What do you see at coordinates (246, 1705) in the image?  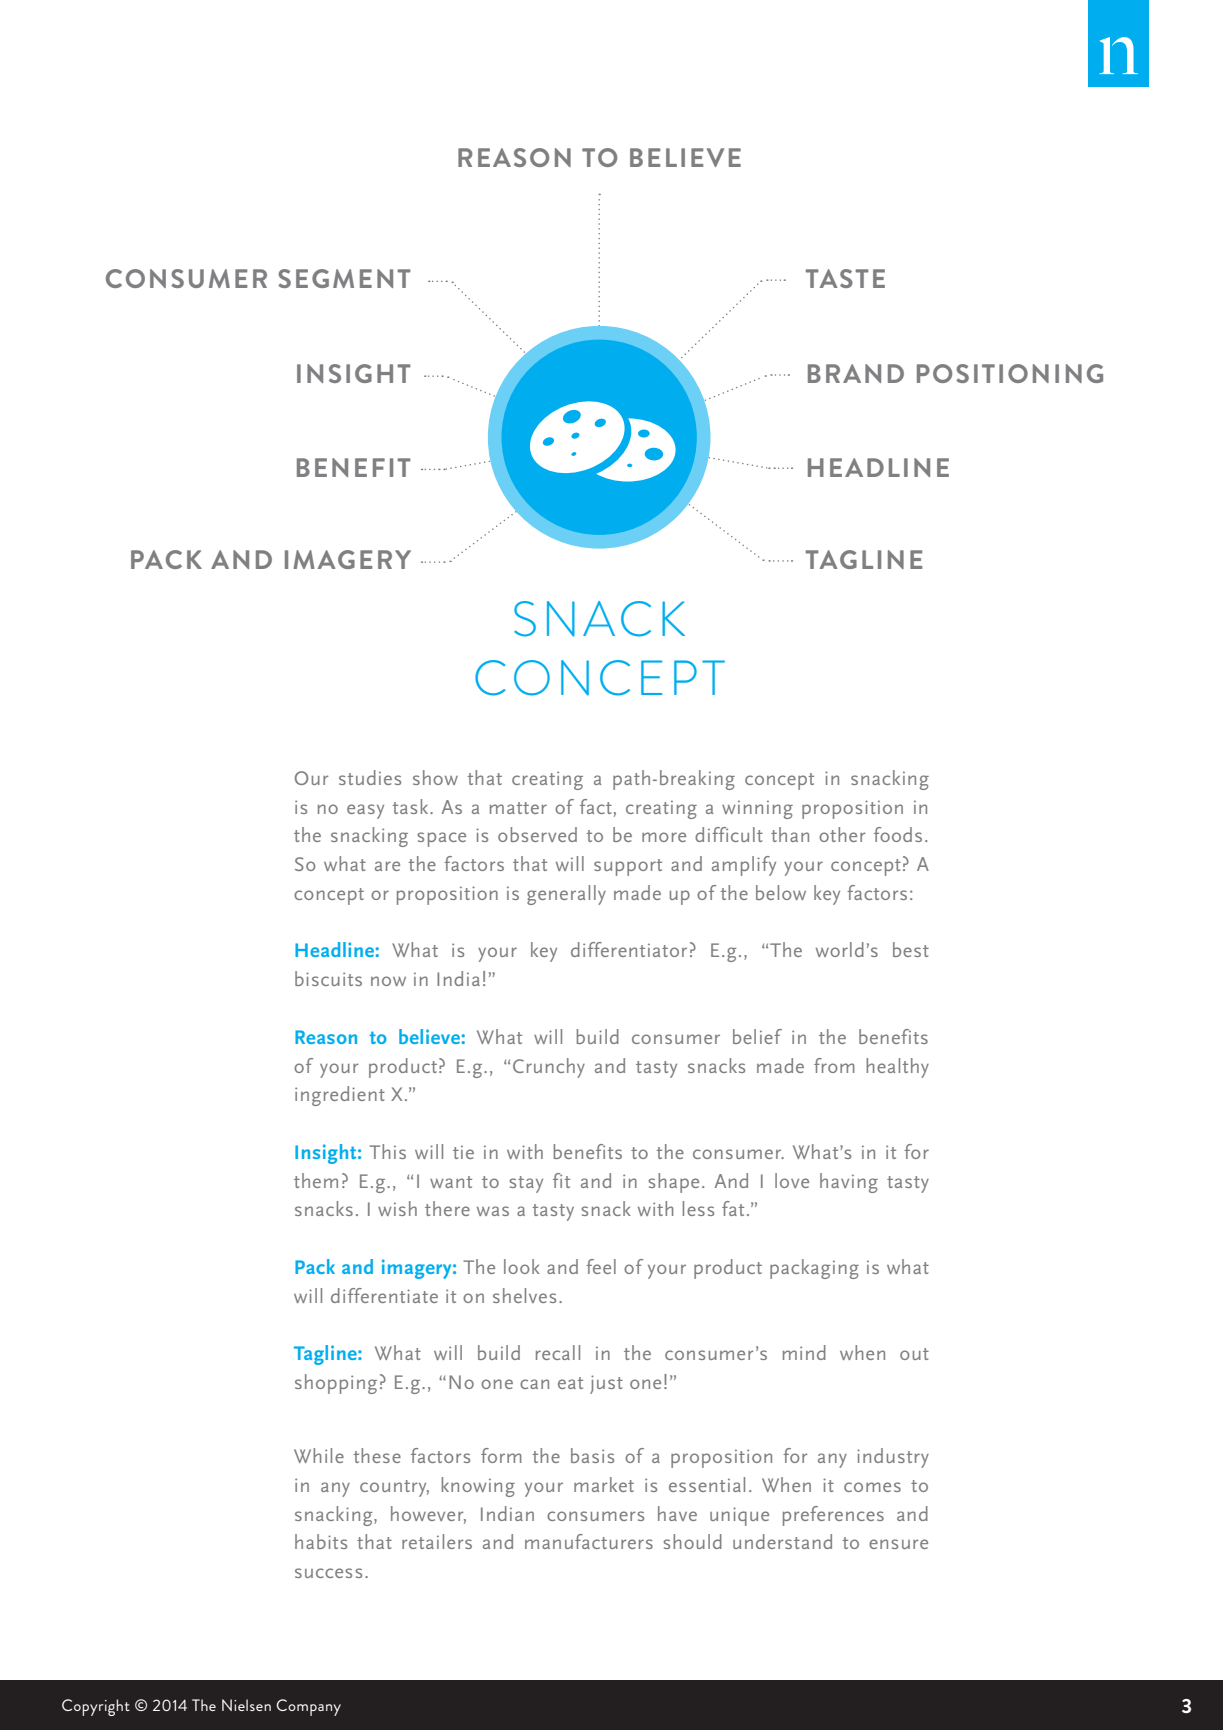 I see `Nielsen` at bounding box center [246, 1705].
